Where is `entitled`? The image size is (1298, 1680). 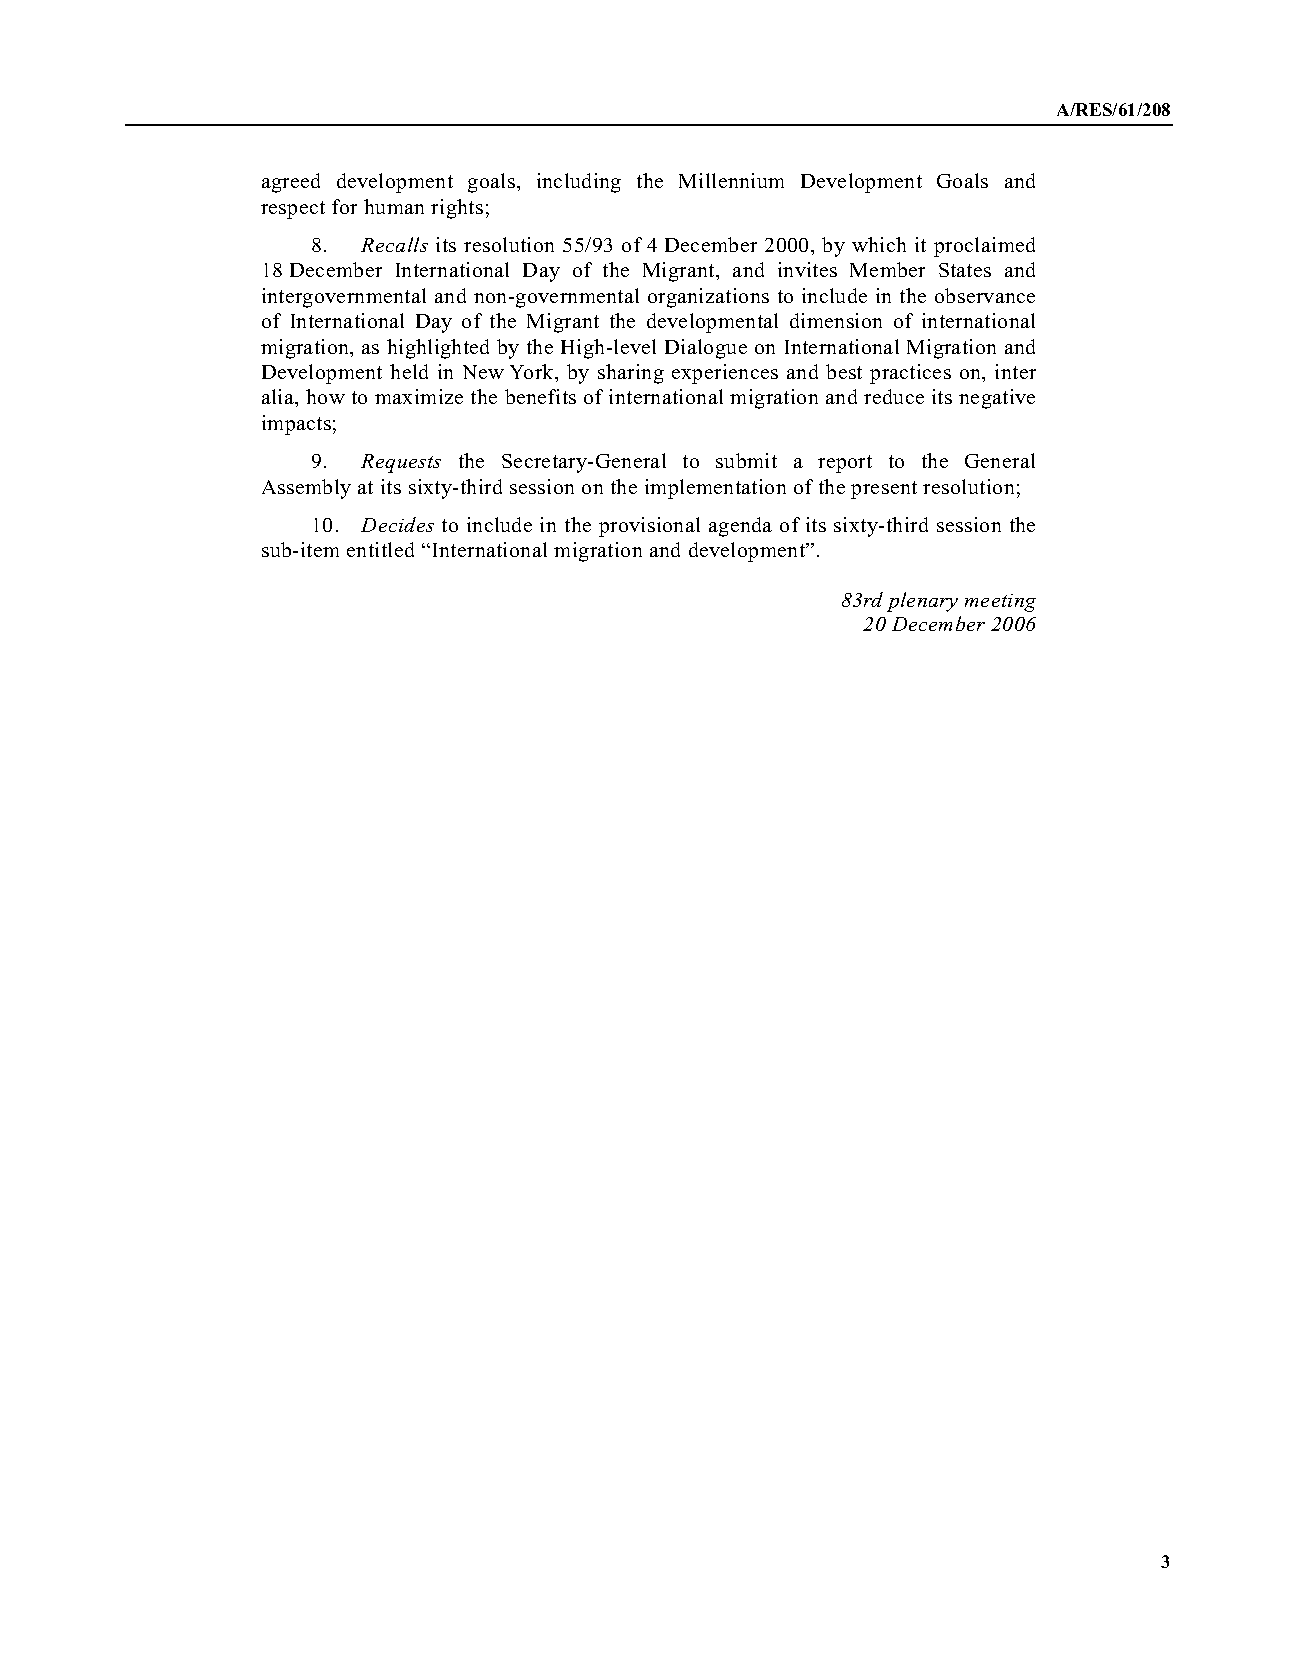
entitled is located at coordinates (380, 549).
